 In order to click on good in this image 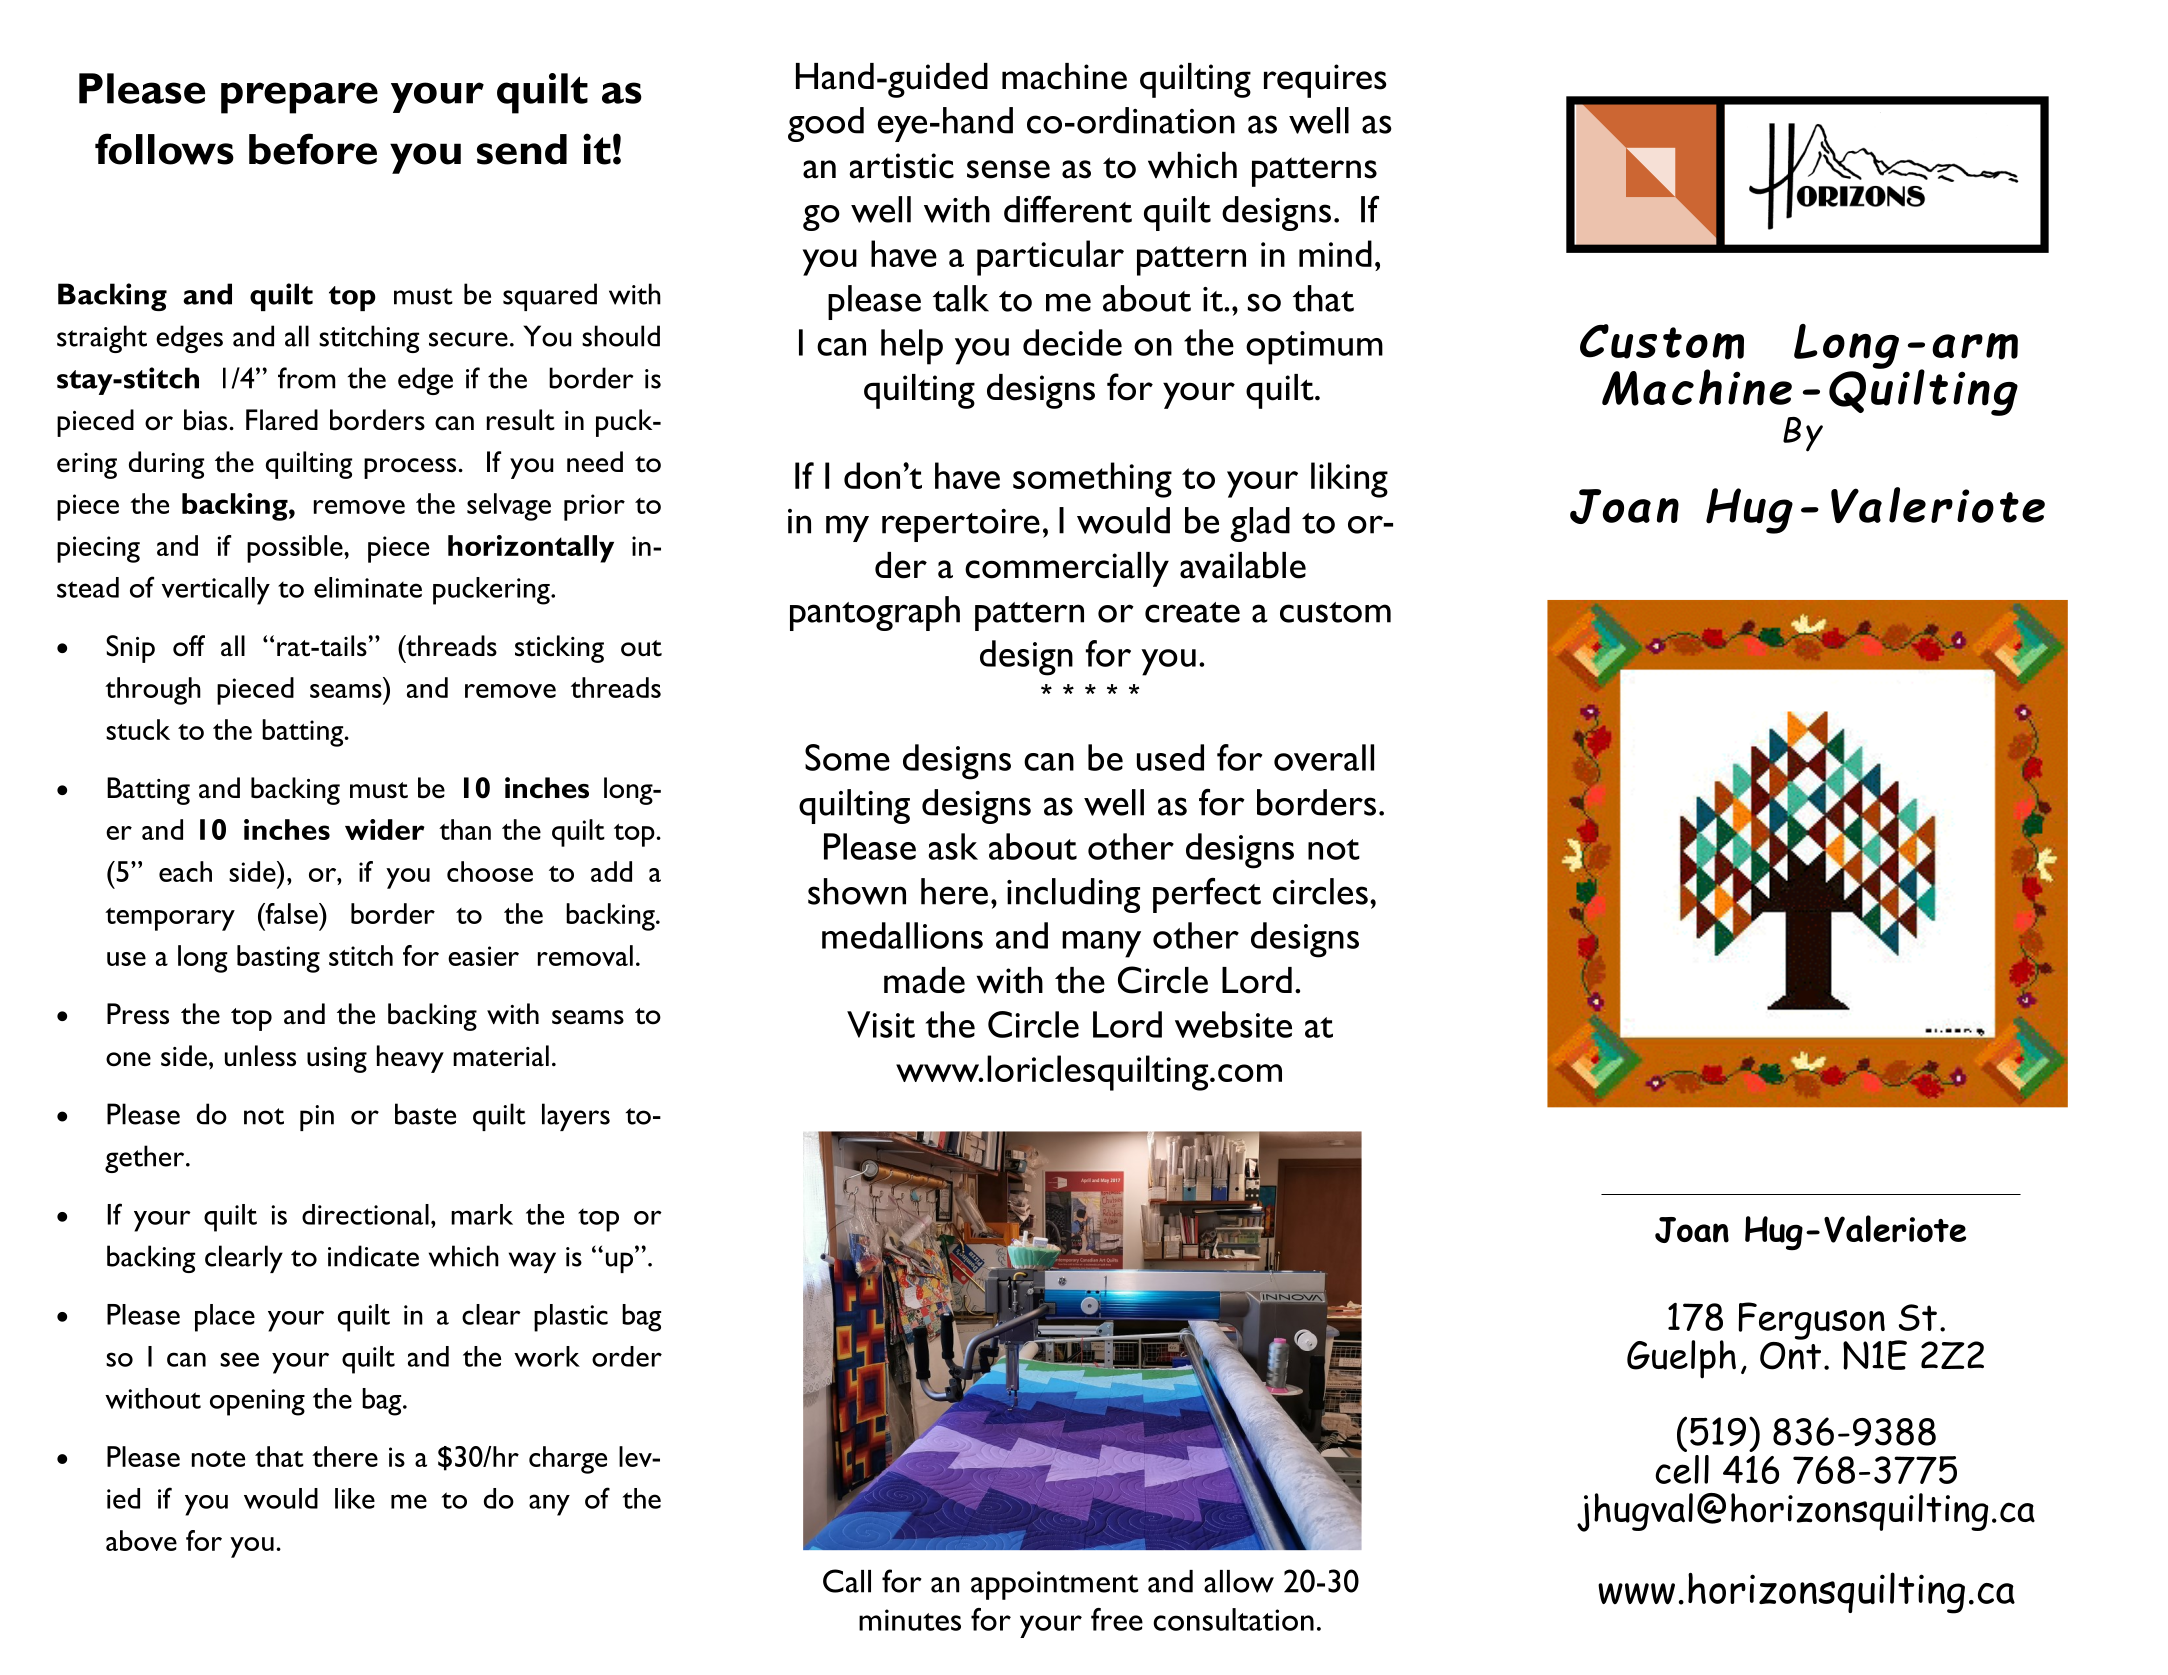, I will do `click(826, 124)`.
